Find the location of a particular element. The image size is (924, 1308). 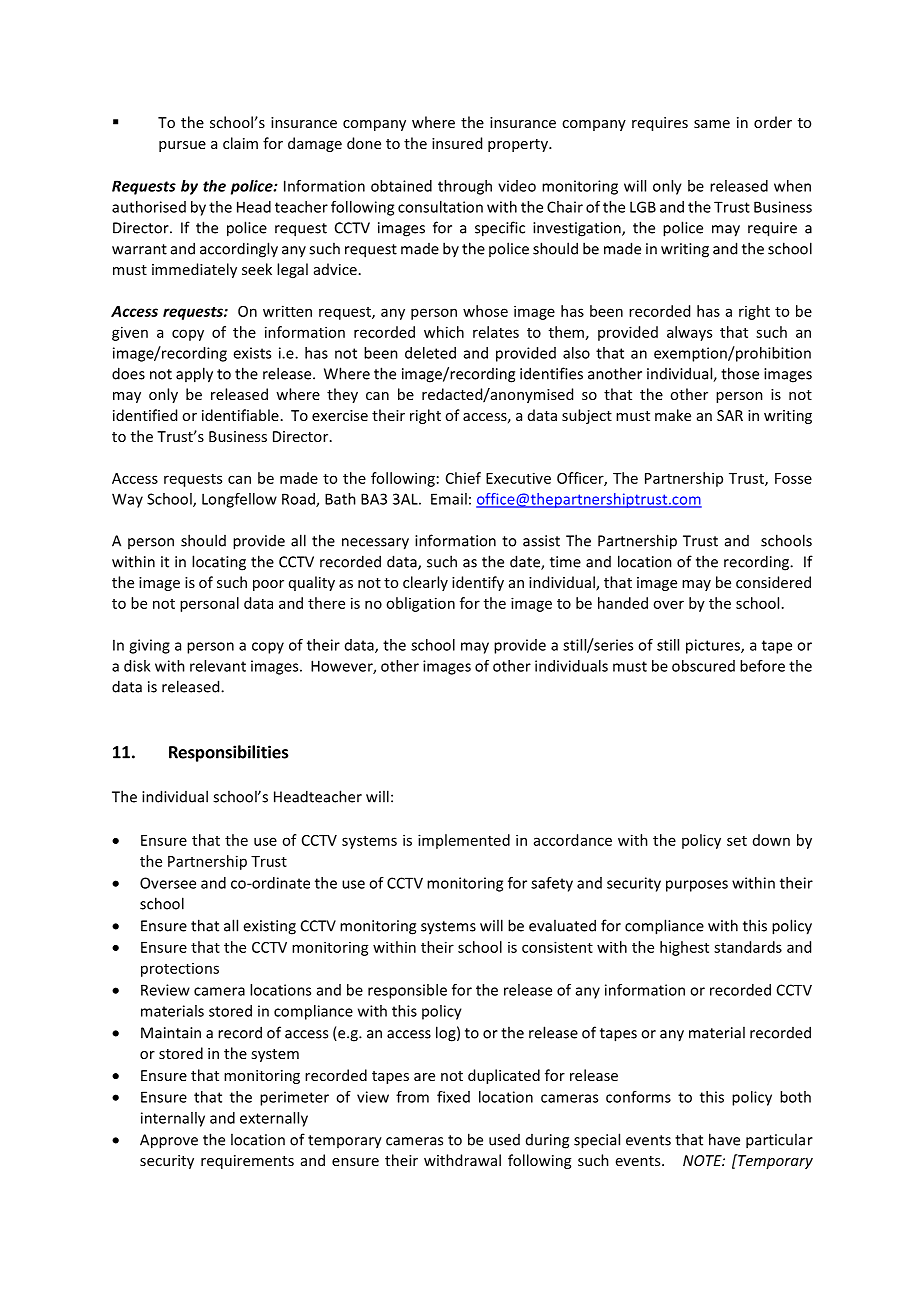

pursue is located at coordinates (182, 146).
